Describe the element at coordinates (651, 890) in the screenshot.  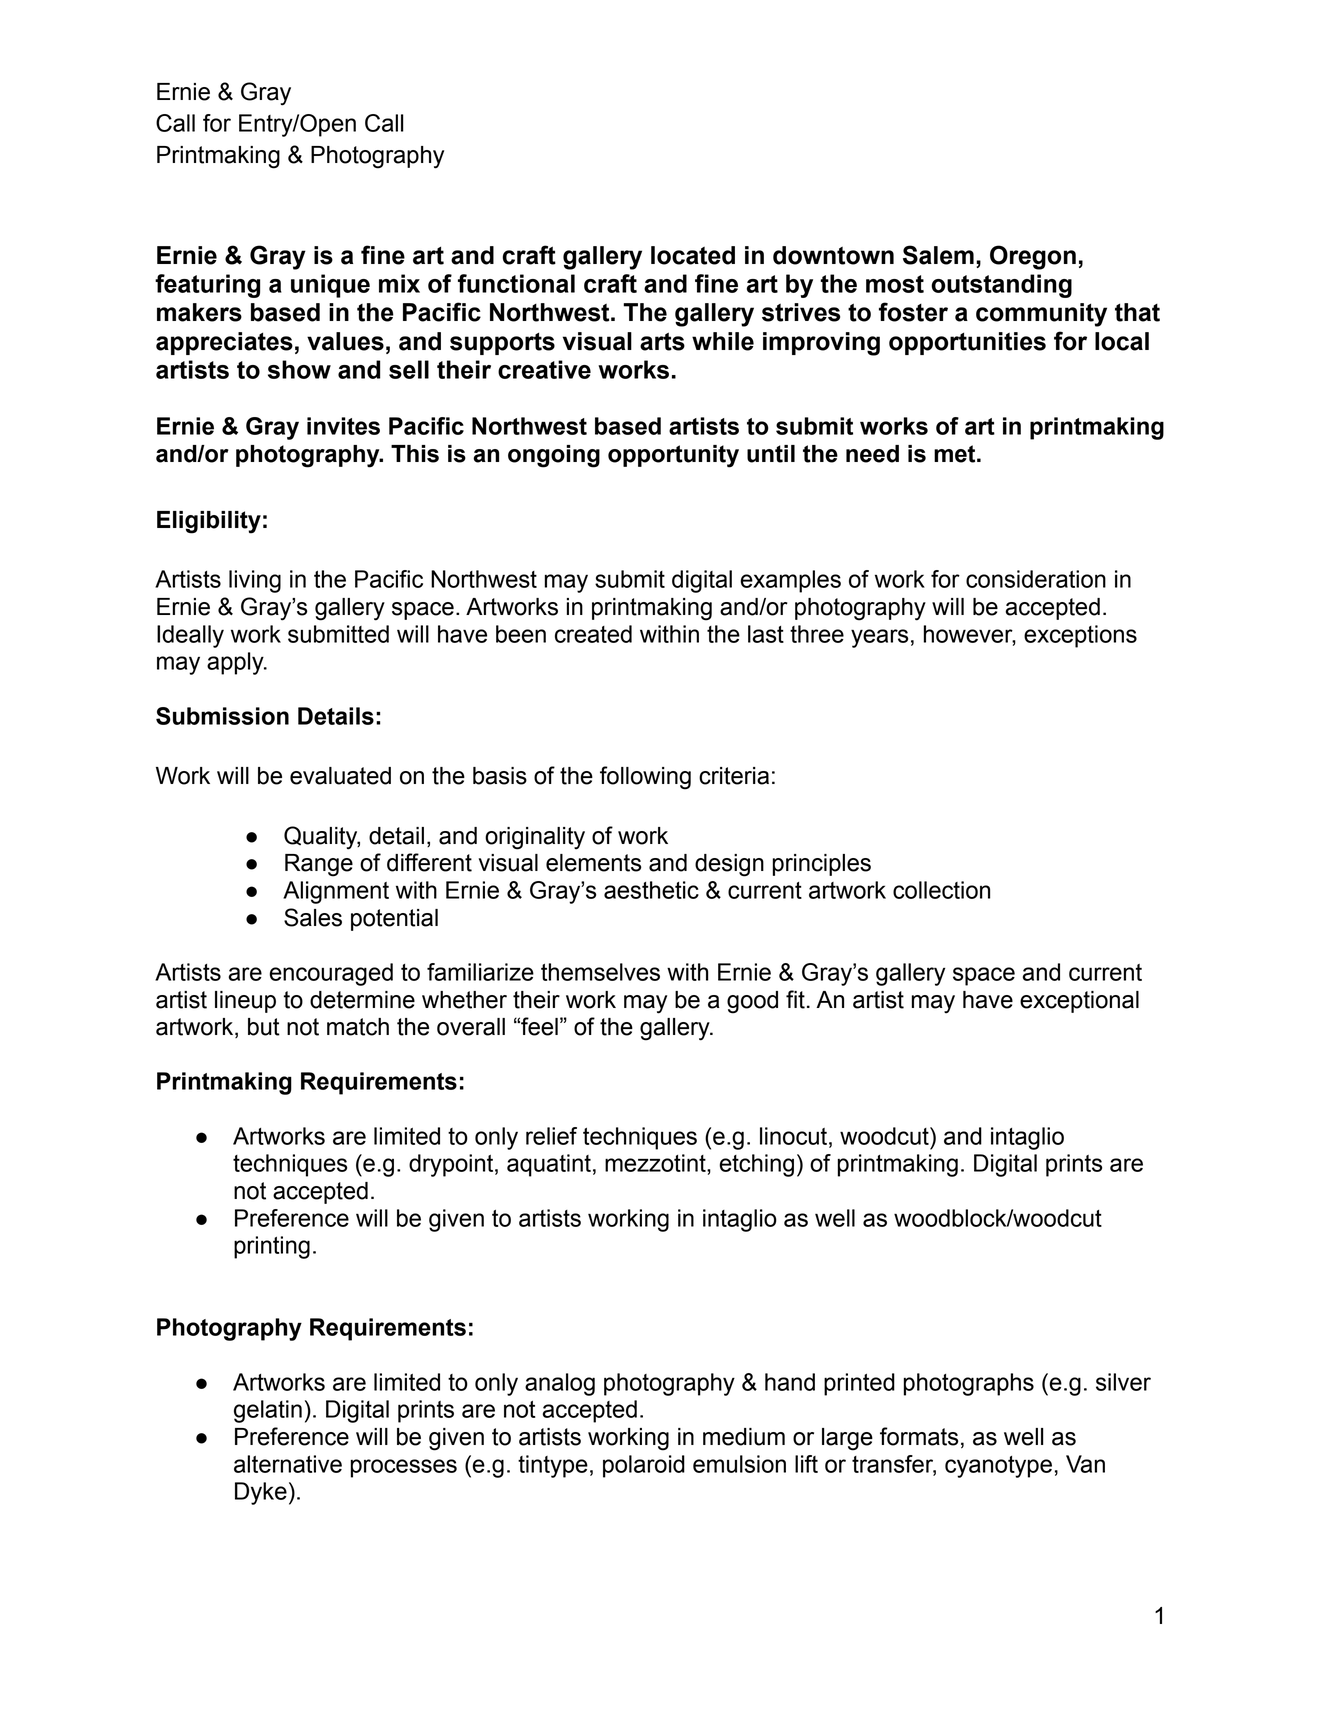
I see `aesthetic` at that location.
